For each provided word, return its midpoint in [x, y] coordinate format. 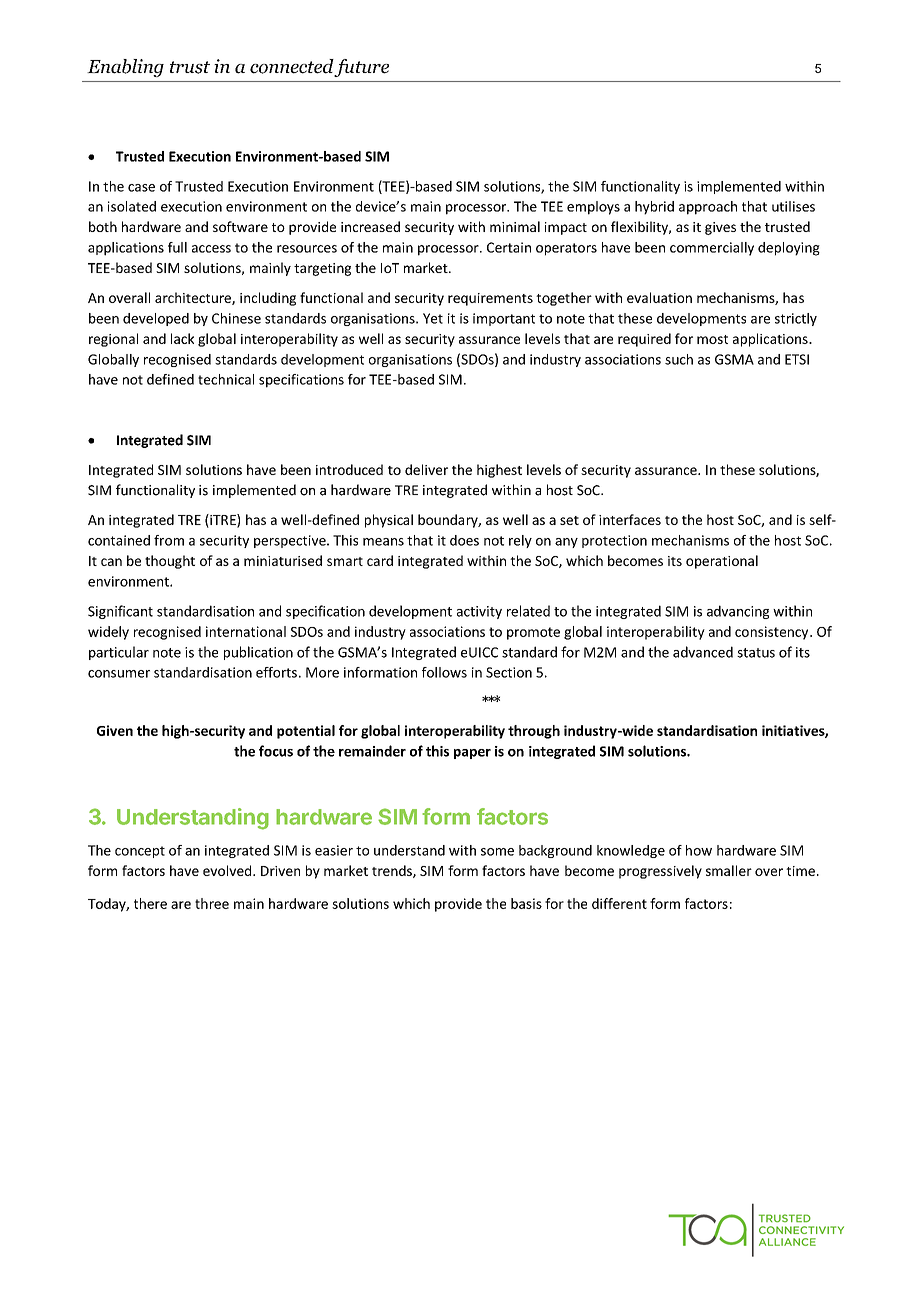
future [361, 68]
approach [708, 208]
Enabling [125, 68]
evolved [228, 870]
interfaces [630, 519]
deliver [426, 469]
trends [393, 871]
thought [170, 562]
